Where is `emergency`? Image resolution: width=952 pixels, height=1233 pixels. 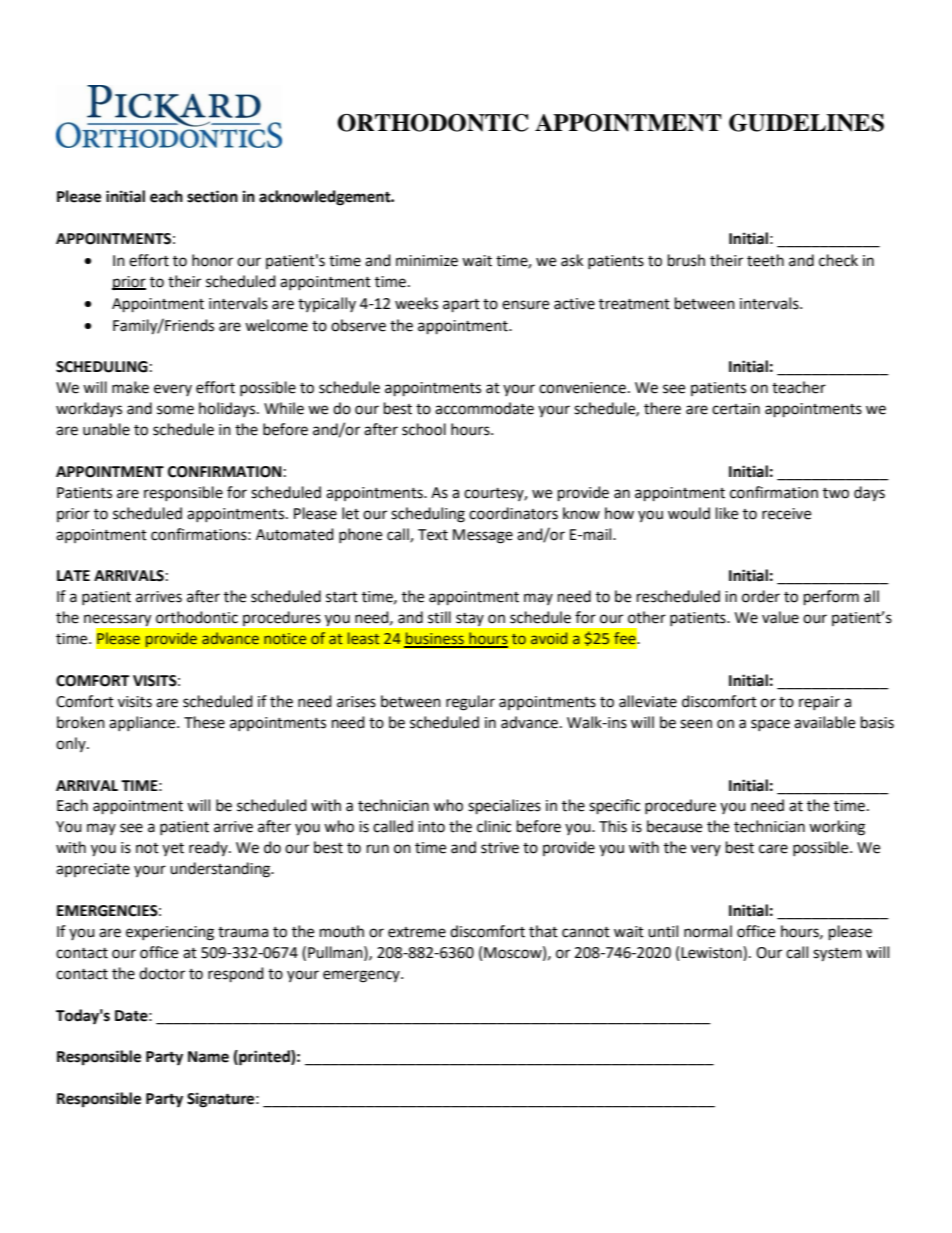 emergency is located at coordinates (362, 976).
